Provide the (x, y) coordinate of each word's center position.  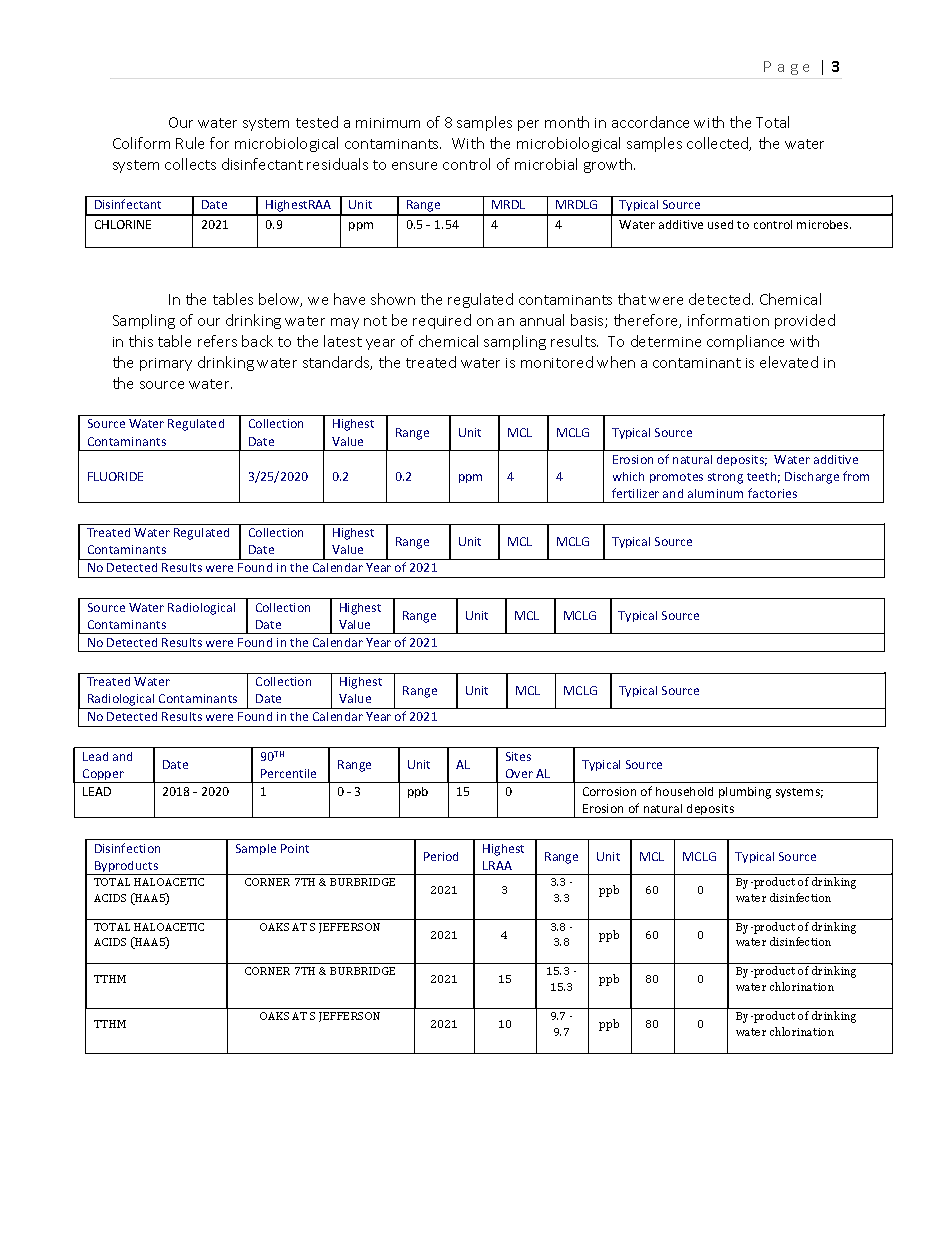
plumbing (745, 793)
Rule (190, 143)
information (728, 320)
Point (295, 848)
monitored (557, 362)
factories (772, 493)
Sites (518, 756)
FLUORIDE (115, 476)
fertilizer (635, 493)
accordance (650, 122)
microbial (546, 164)
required (442, 321)
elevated (789, 362)
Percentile (288, 773)
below (280, 300)
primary (166, 364)
